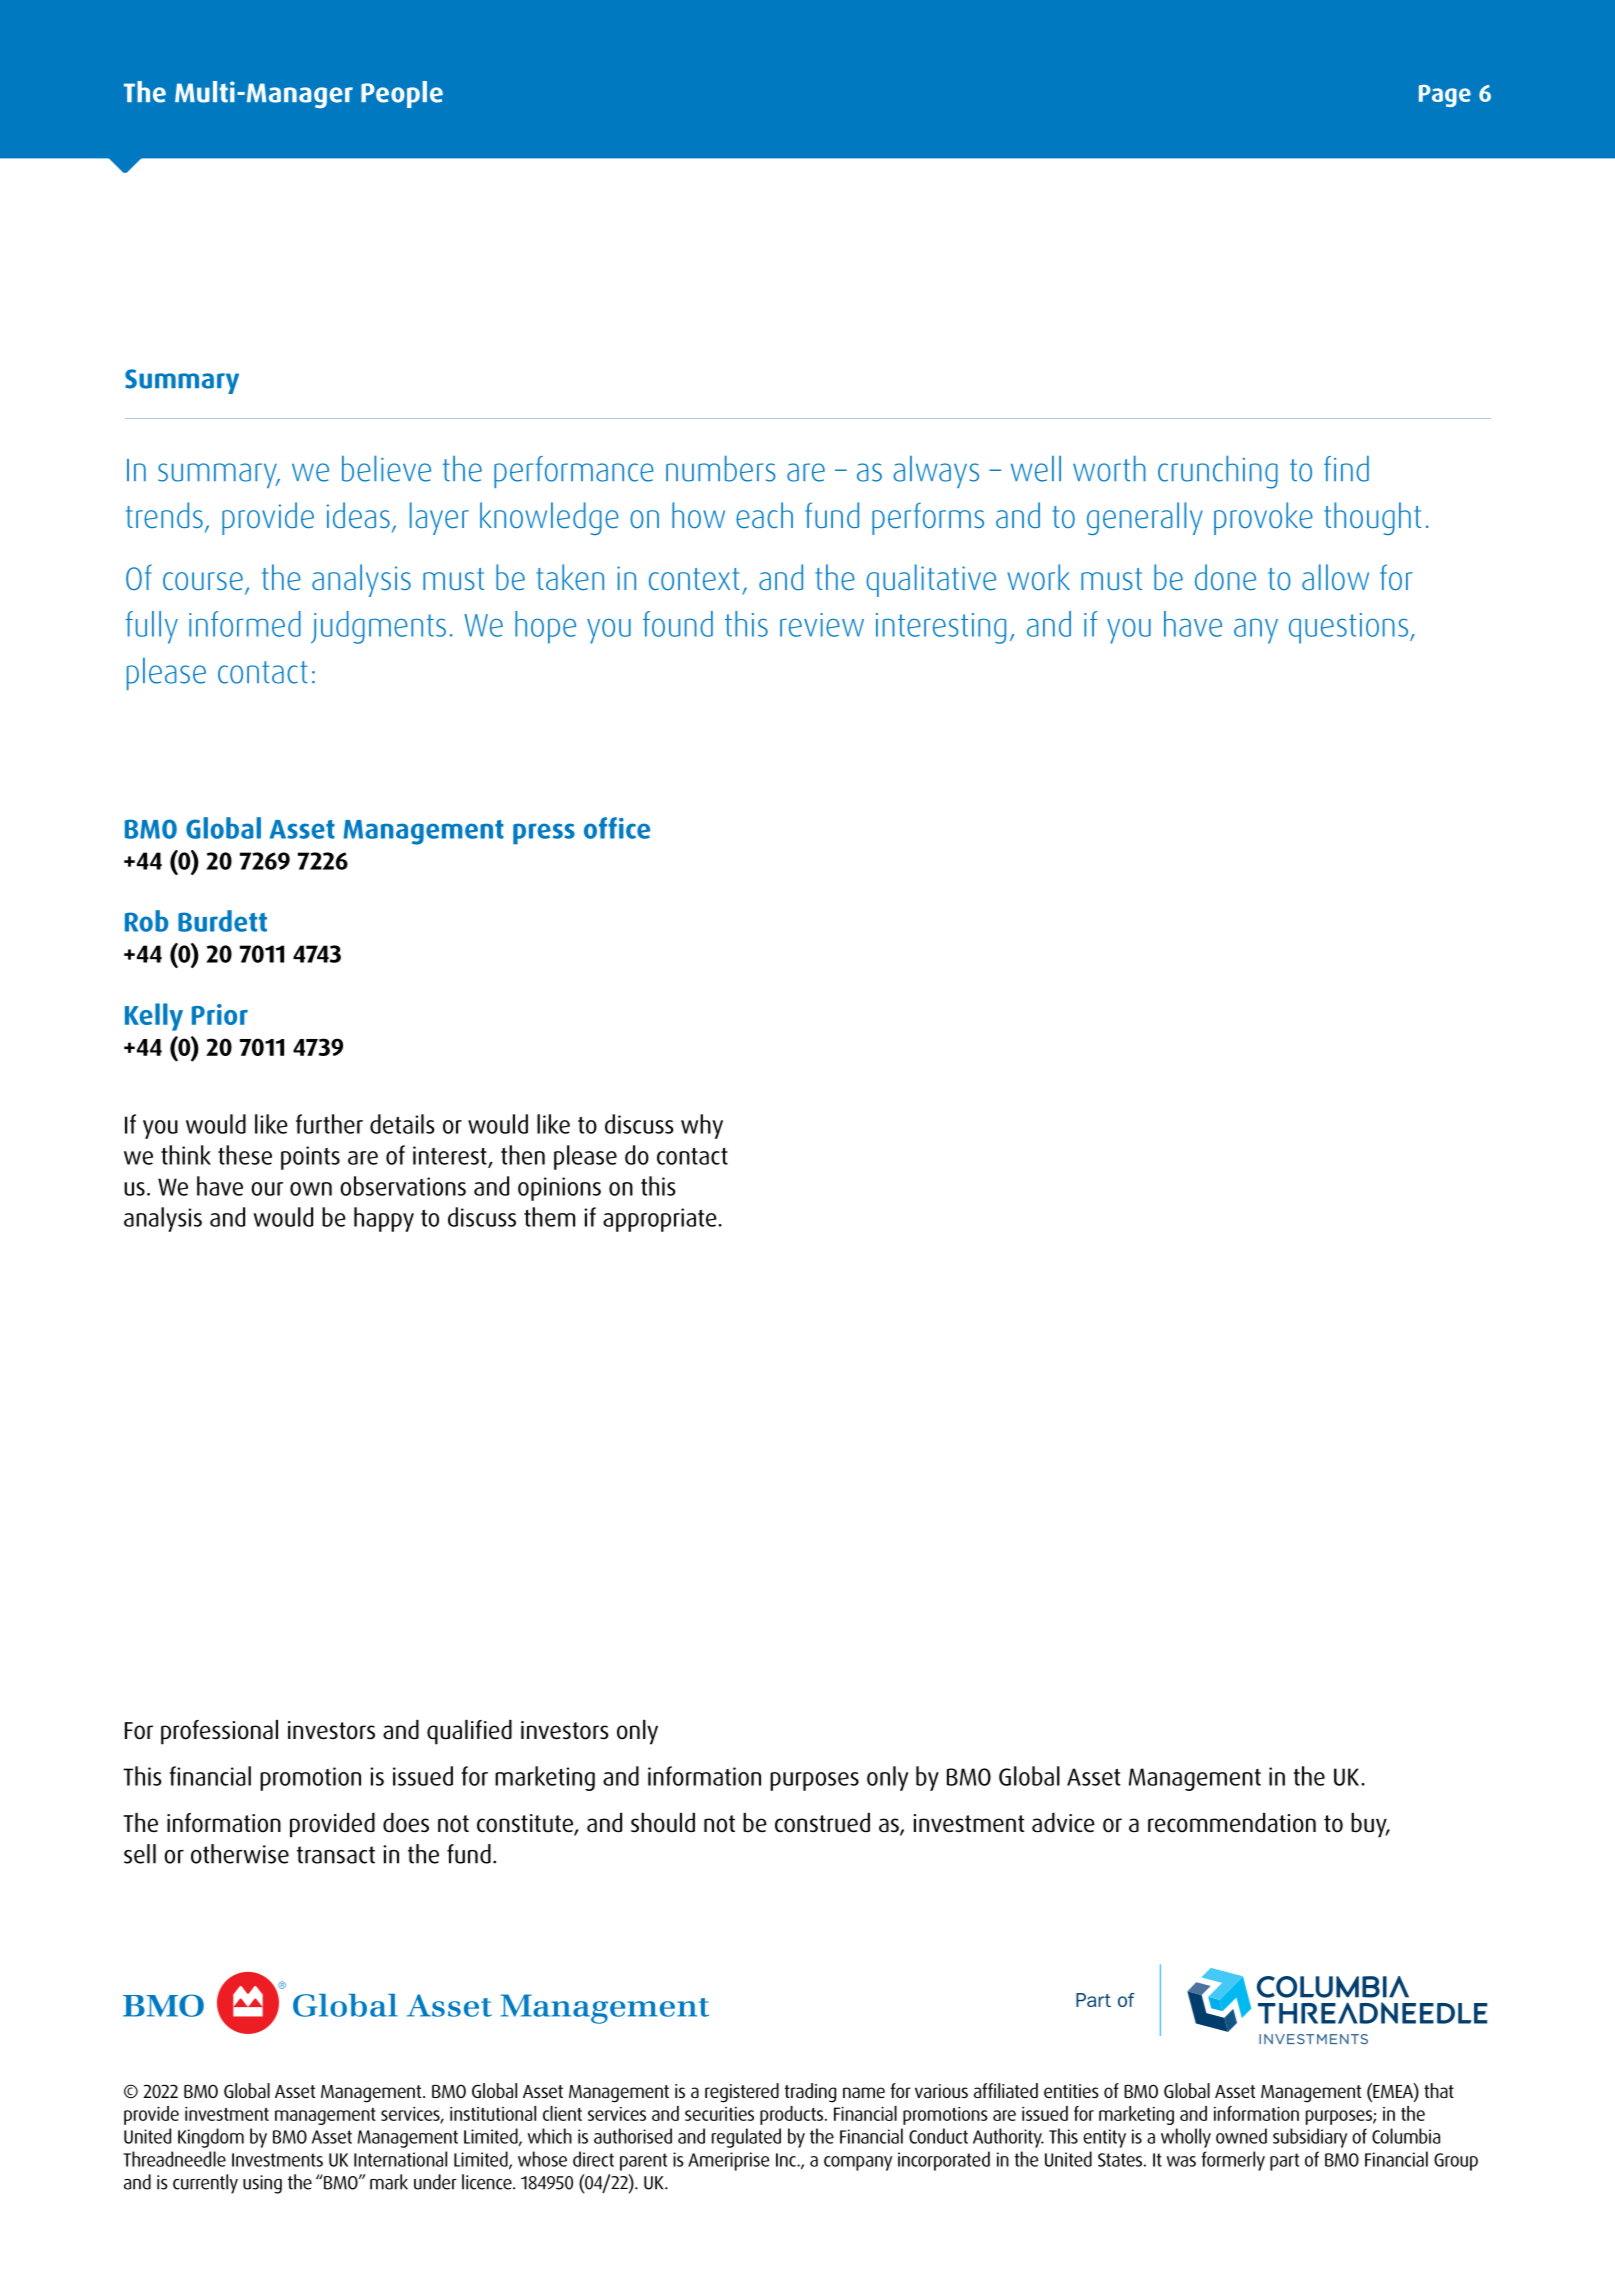  Describe the element at coordinates (310, 1158) in the screenshot. I see `points` at that location.
